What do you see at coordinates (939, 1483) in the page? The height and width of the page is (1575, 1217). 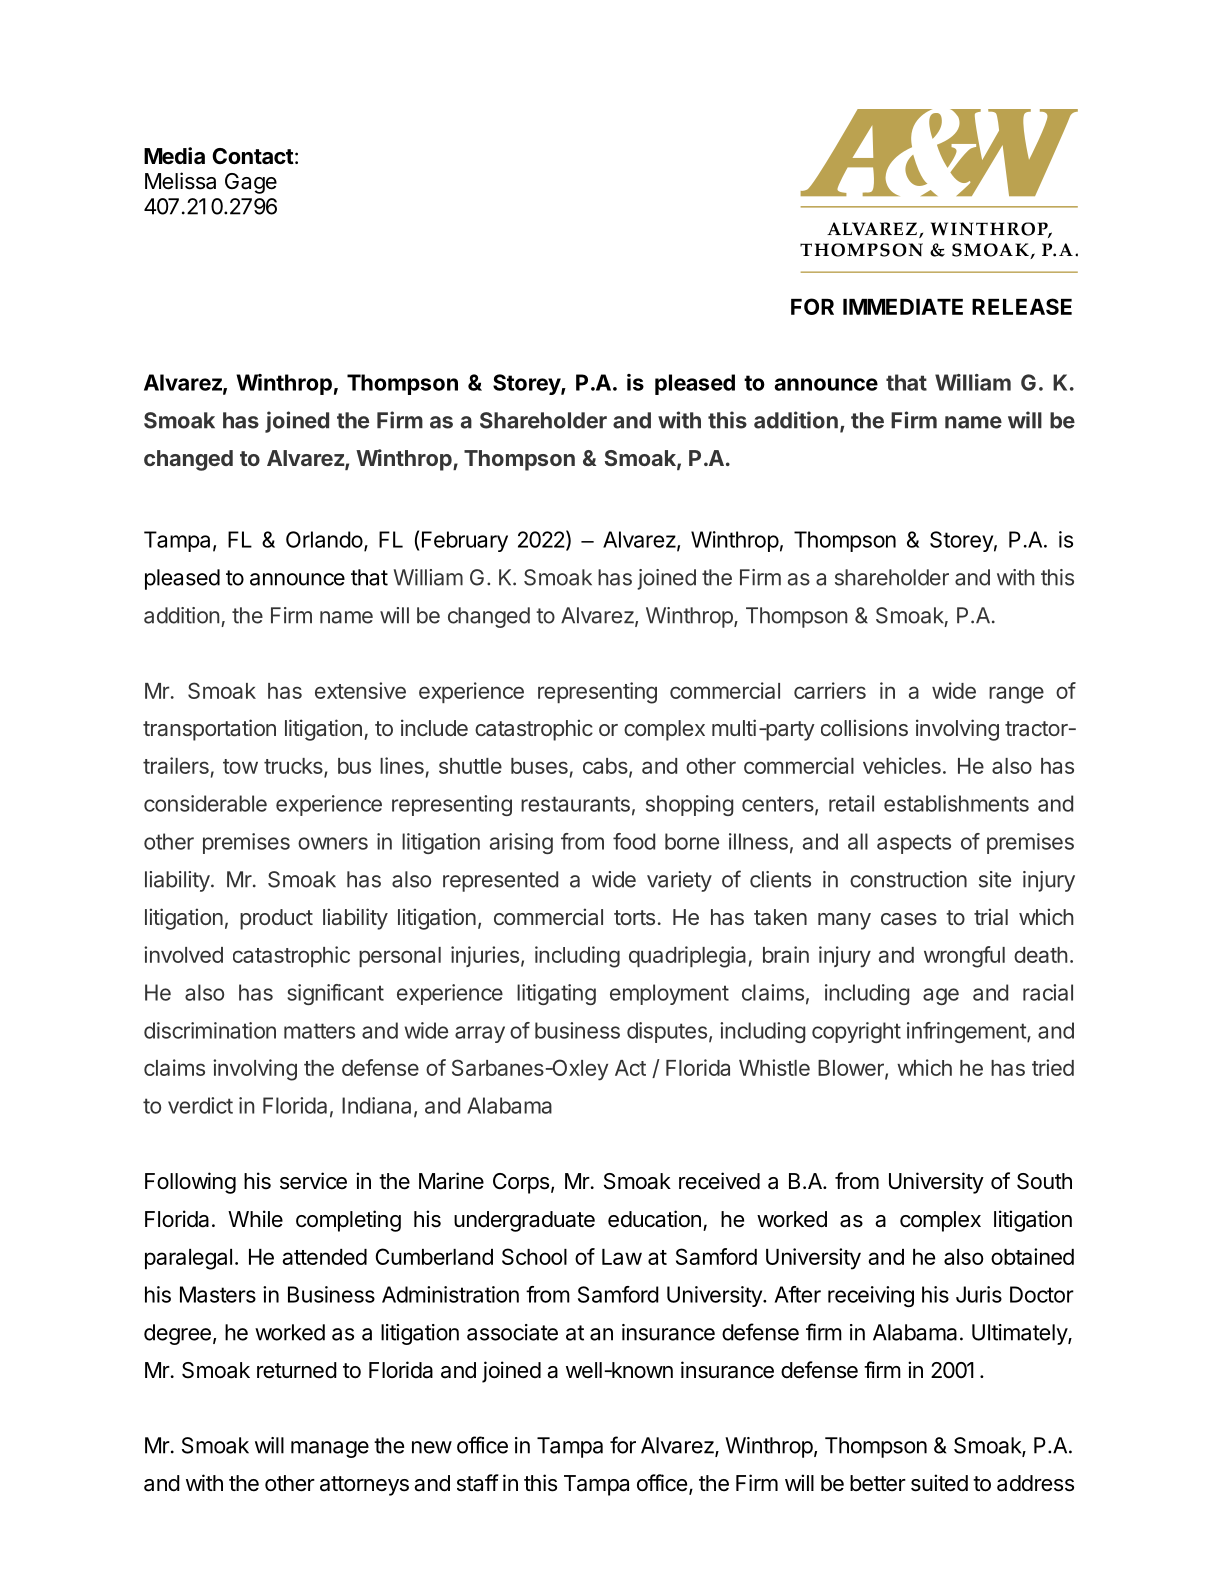 I see `suited` at bounding box center [939, 1483].
